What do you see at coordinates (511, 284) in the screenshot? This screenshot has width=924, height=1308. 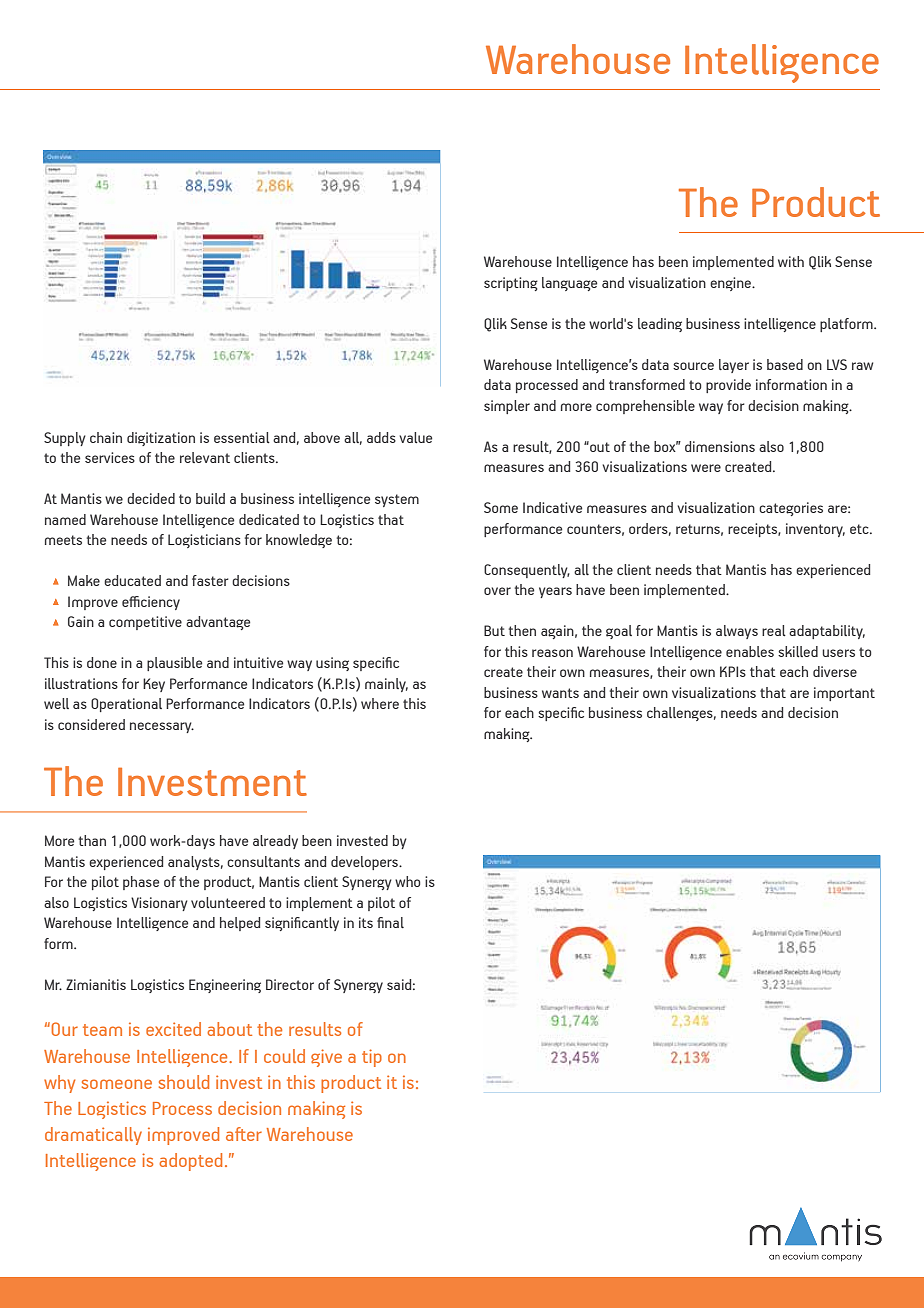 I see `scripting` at bounding box center [511, 284].
